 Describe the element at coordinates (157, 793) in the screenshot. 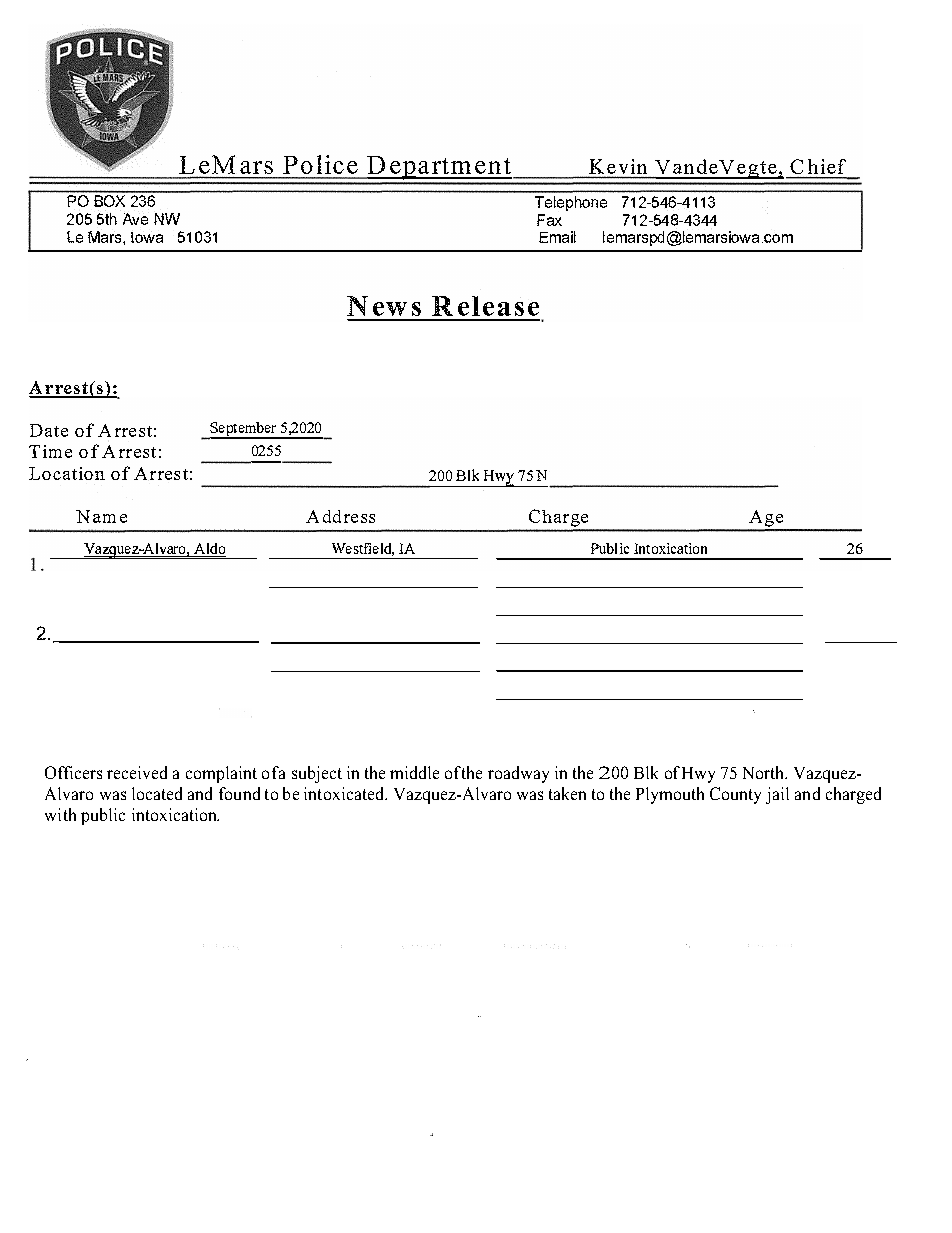

I see `located` at that location.
